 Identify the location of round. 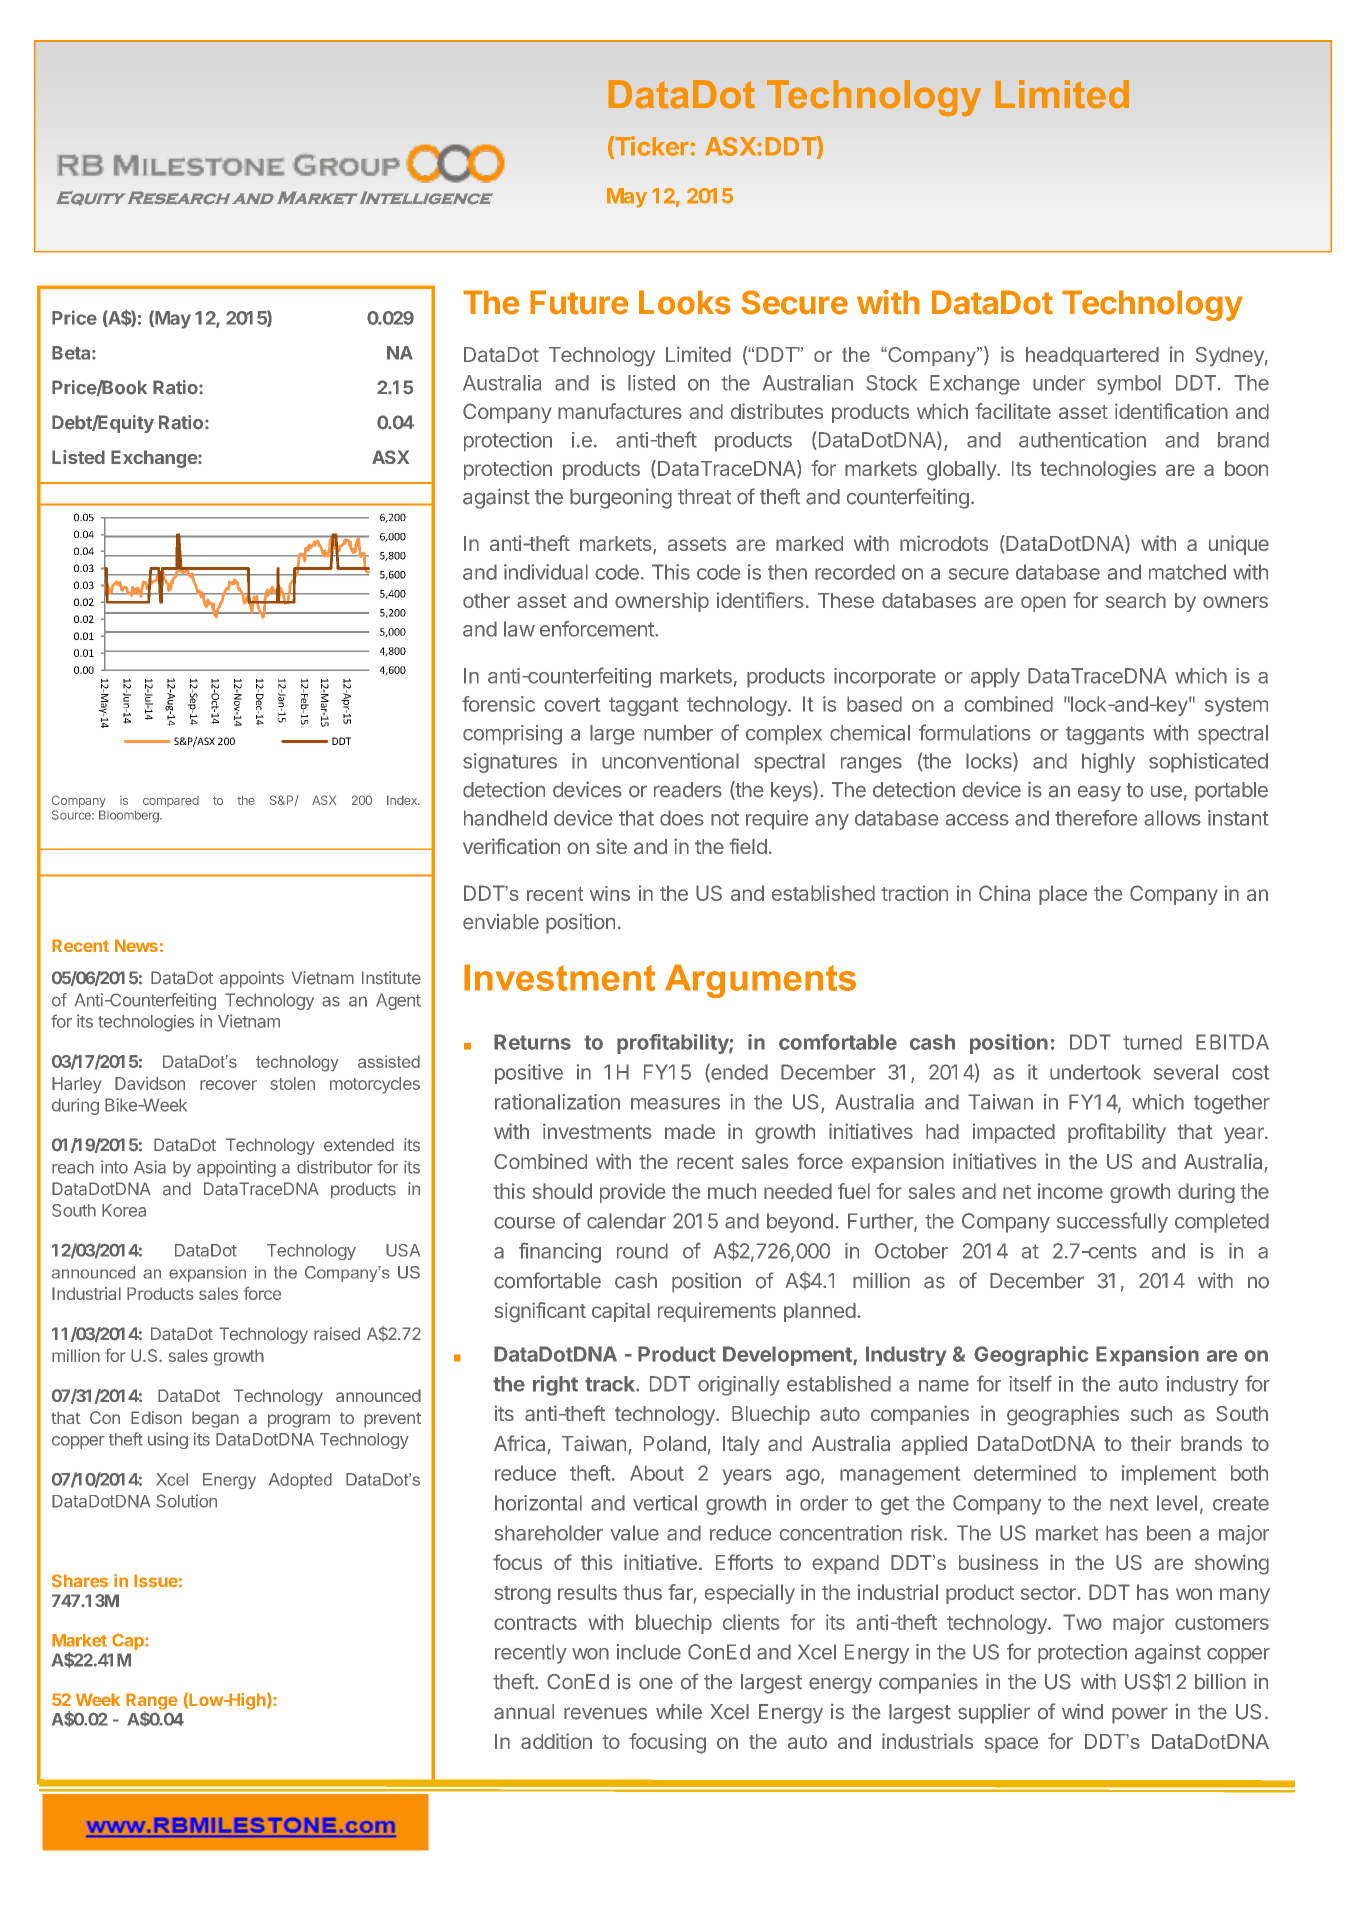
(642, 1251).
